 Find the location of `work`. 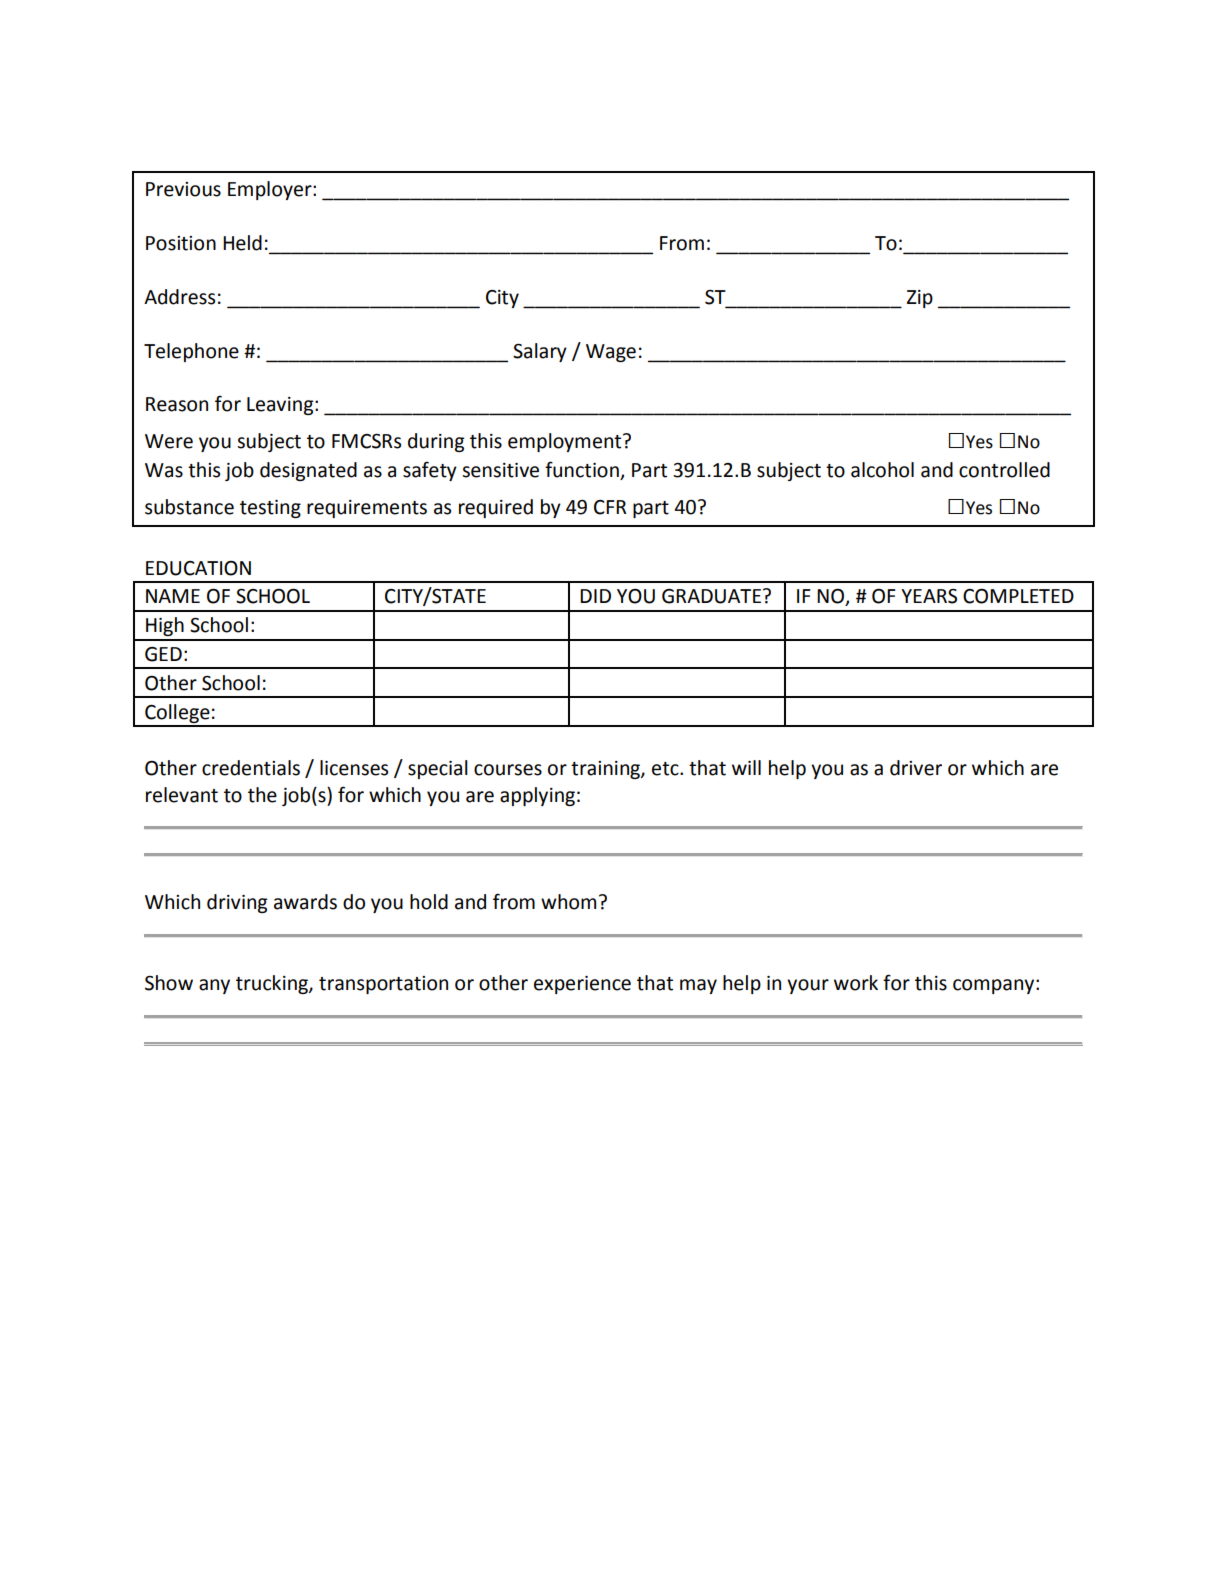

work is located at coordinates (856, 983).
